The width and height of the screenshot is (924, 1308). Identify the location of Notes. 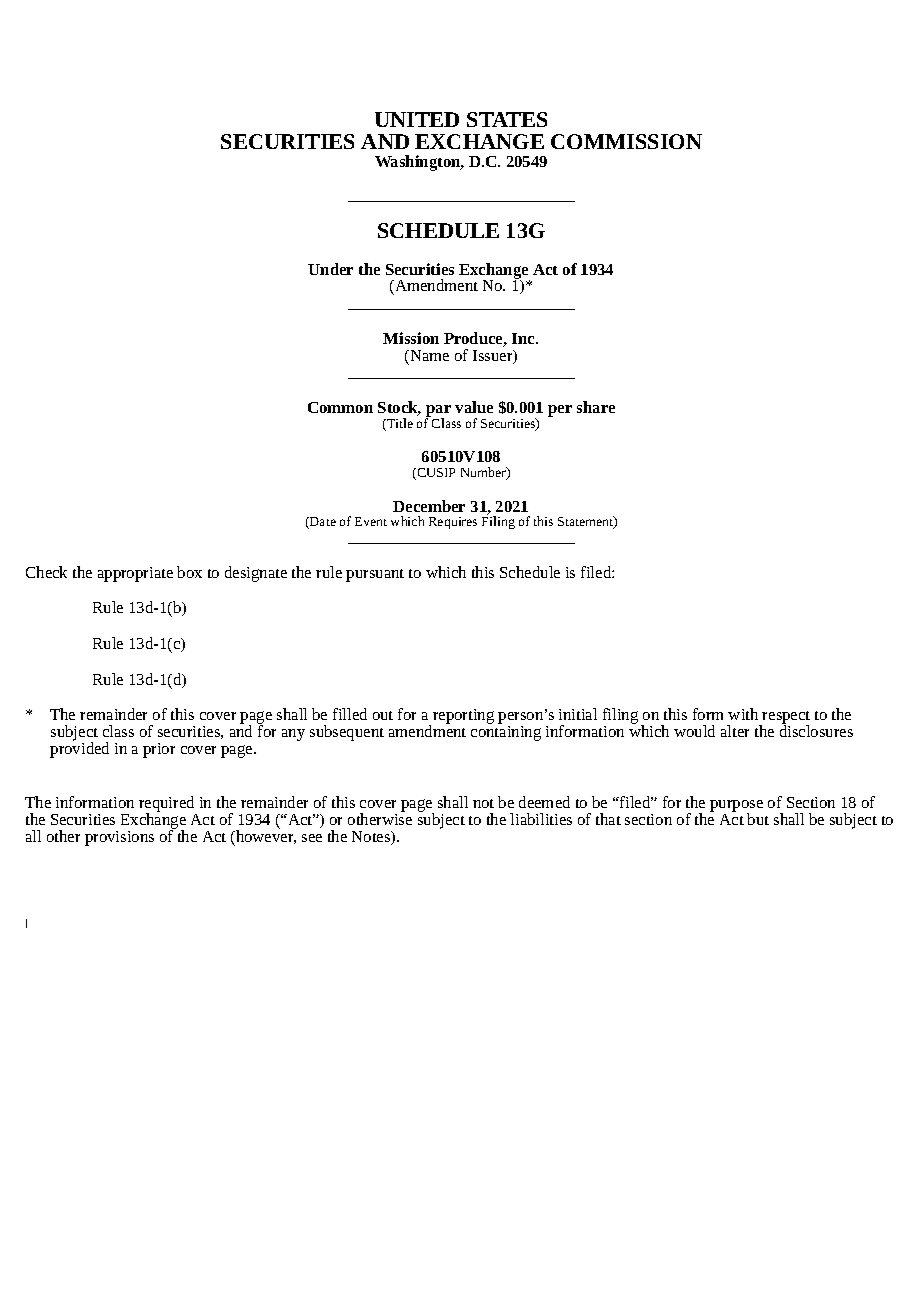
(372, 838).
